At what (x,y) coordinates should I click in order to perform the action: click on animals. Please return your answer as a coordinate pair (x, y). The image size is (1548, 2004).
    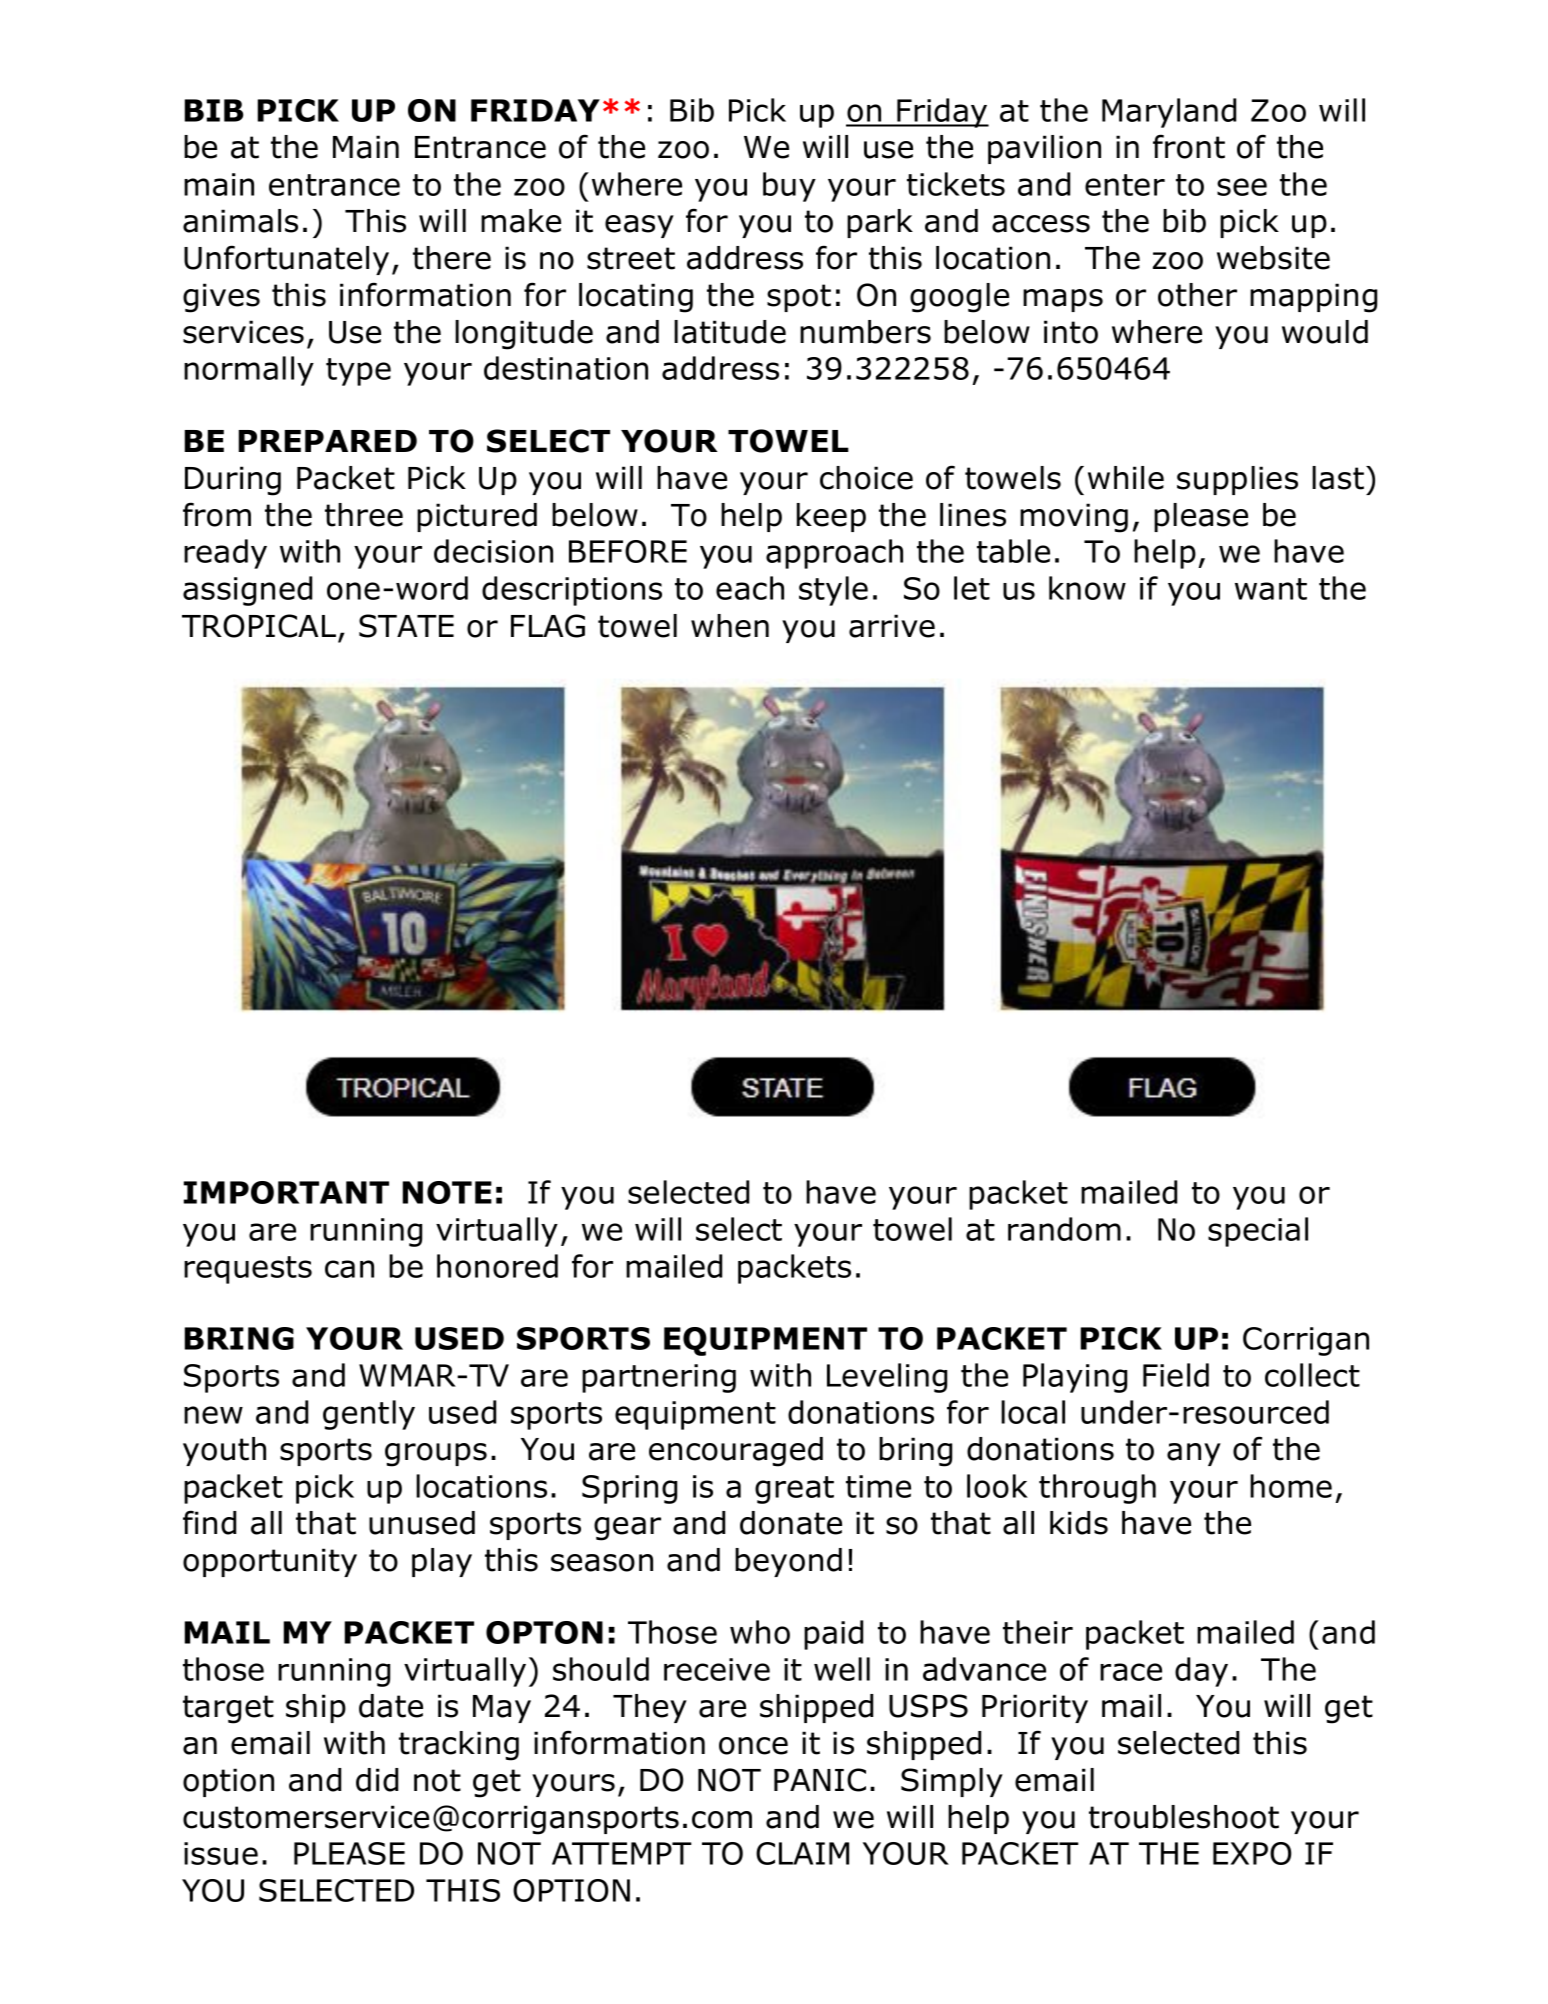
    Looking at the image, I should click on (240, 221).
